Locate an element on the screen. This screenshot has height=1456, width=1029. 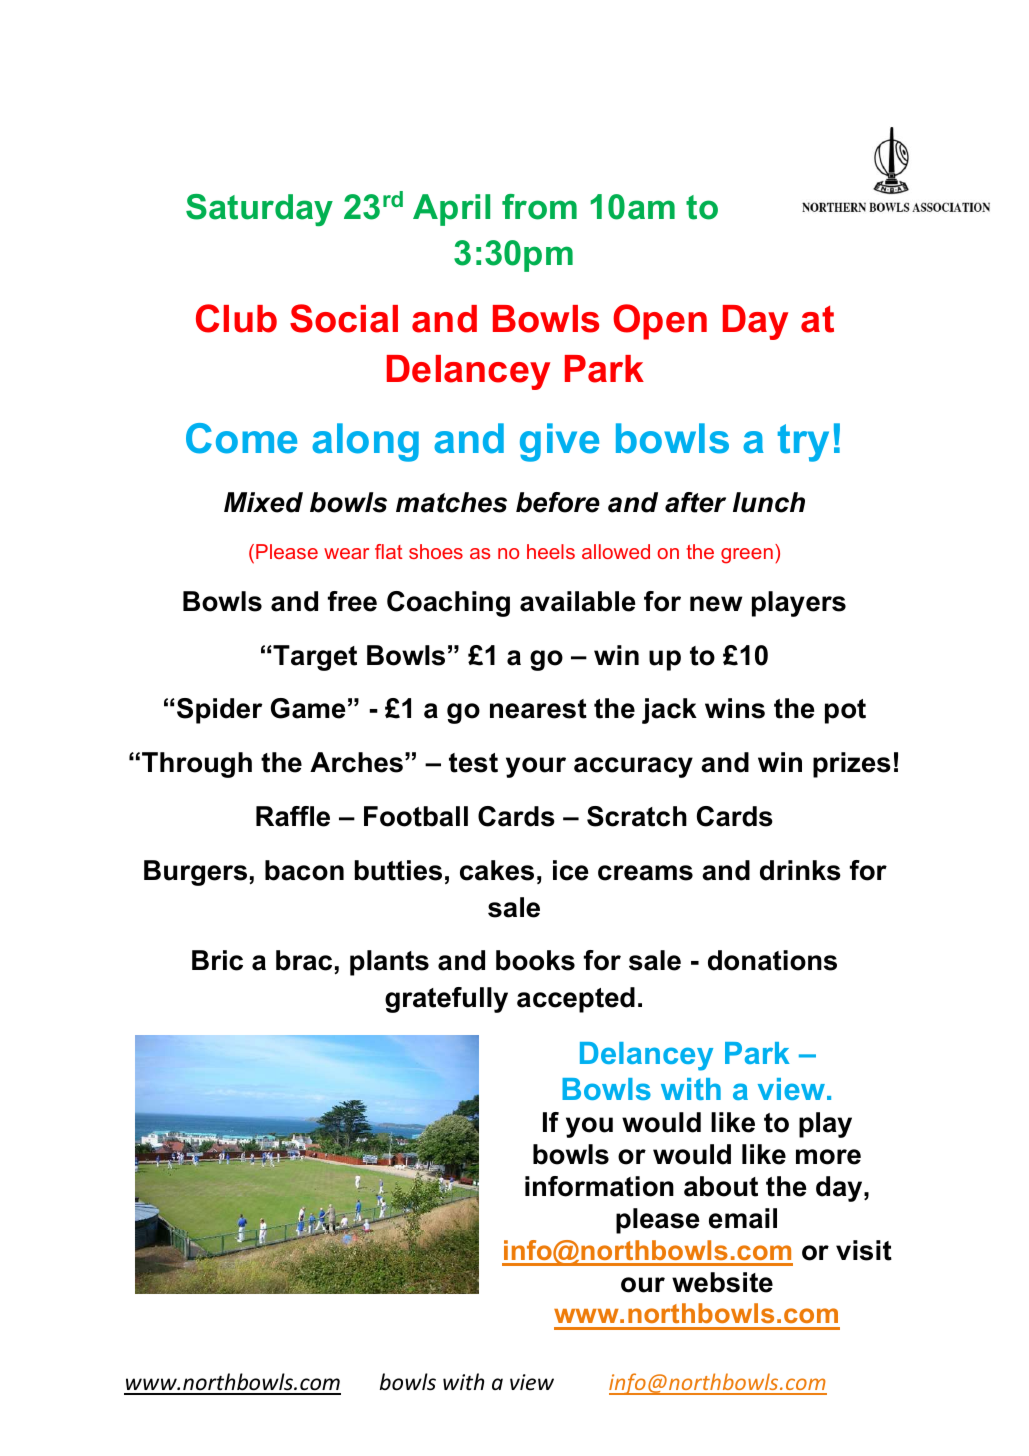
Saturday is located at coordinates (259, 210).
